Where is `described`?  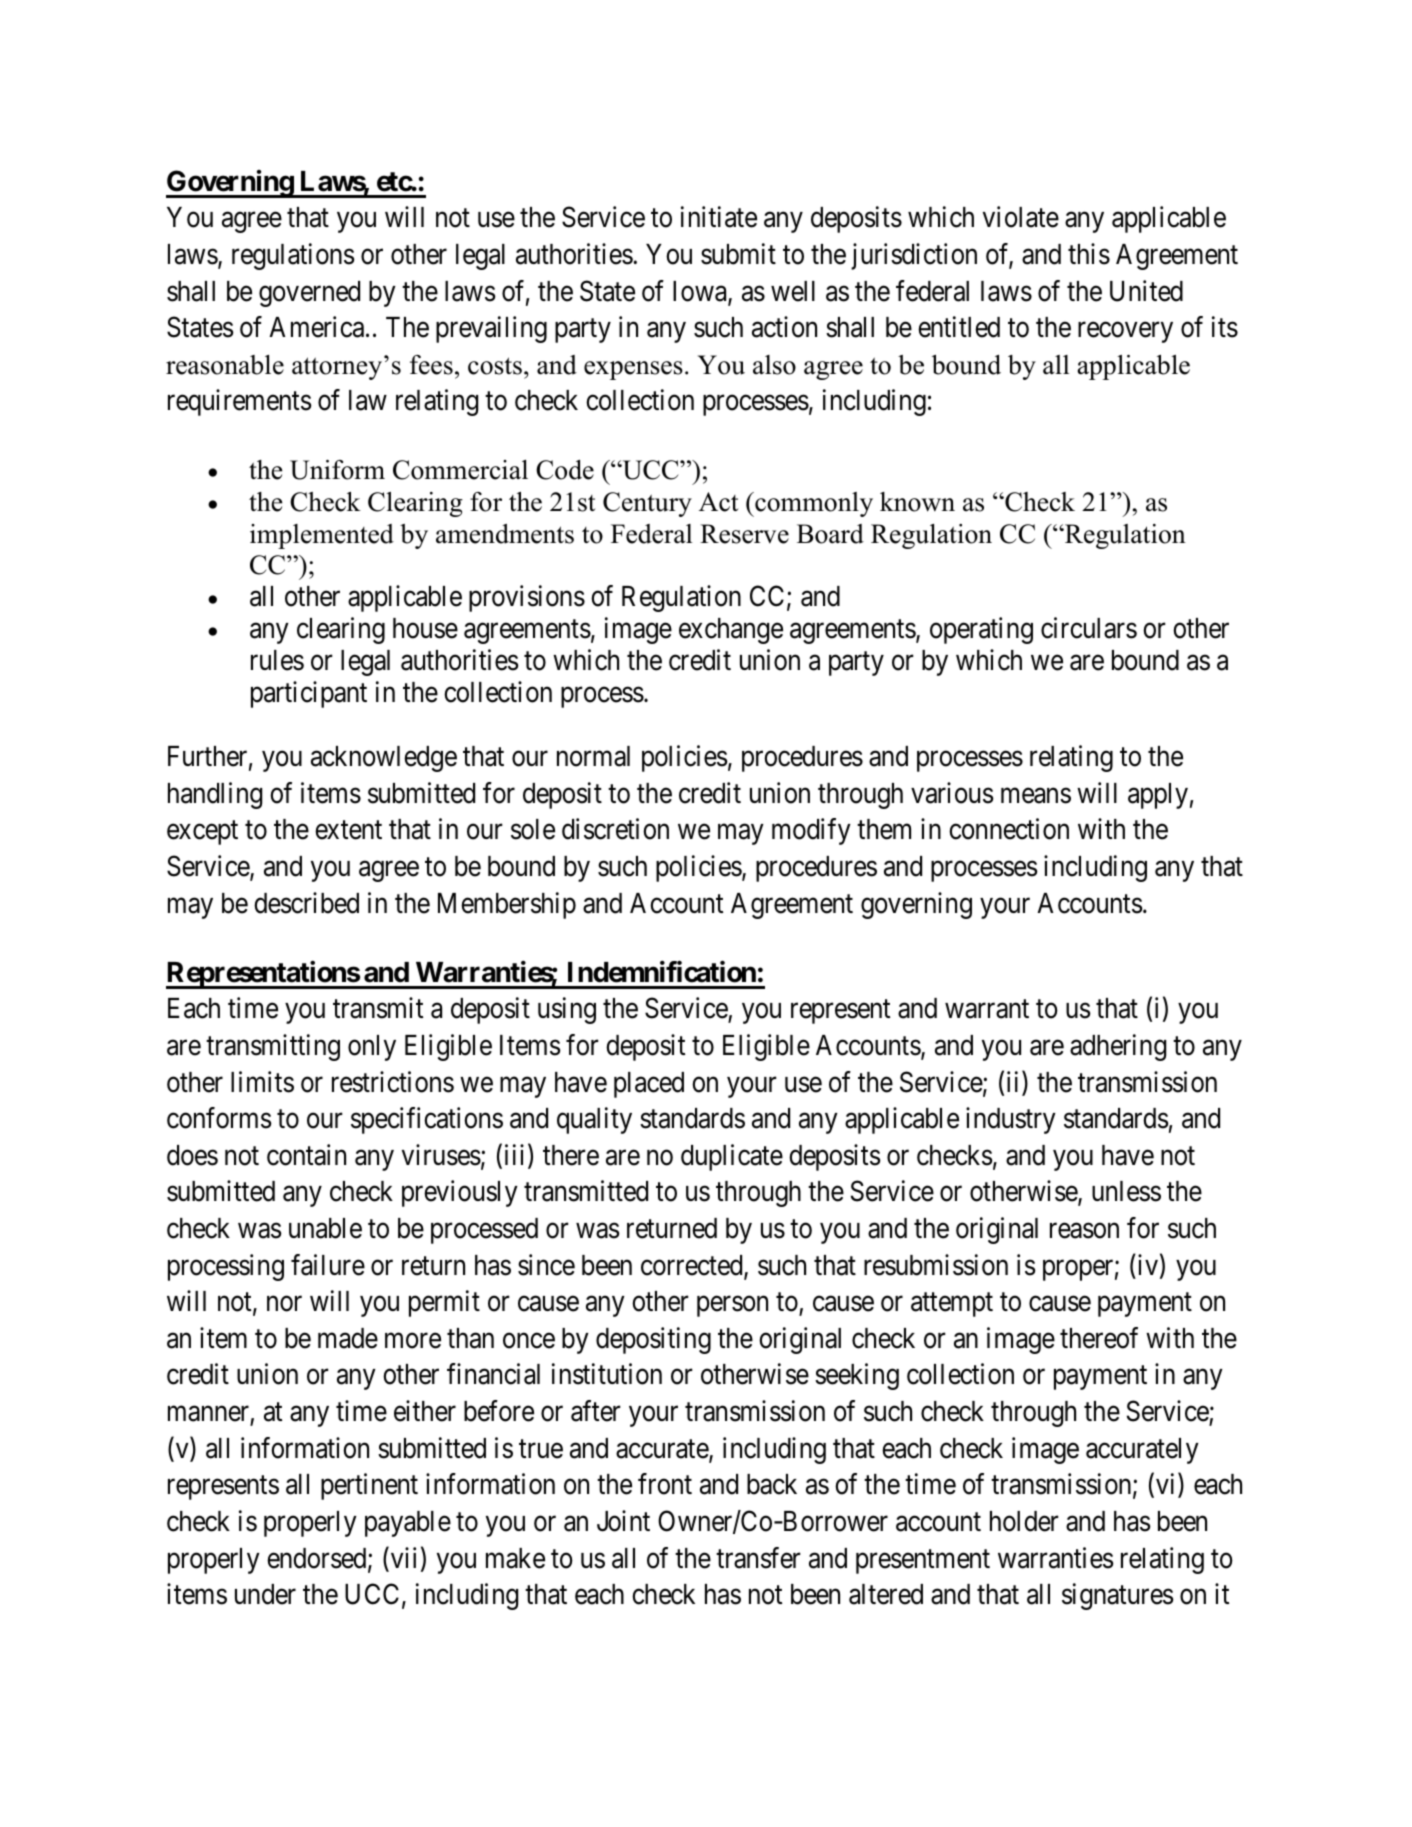 described is located at coordinates (306, 903).
